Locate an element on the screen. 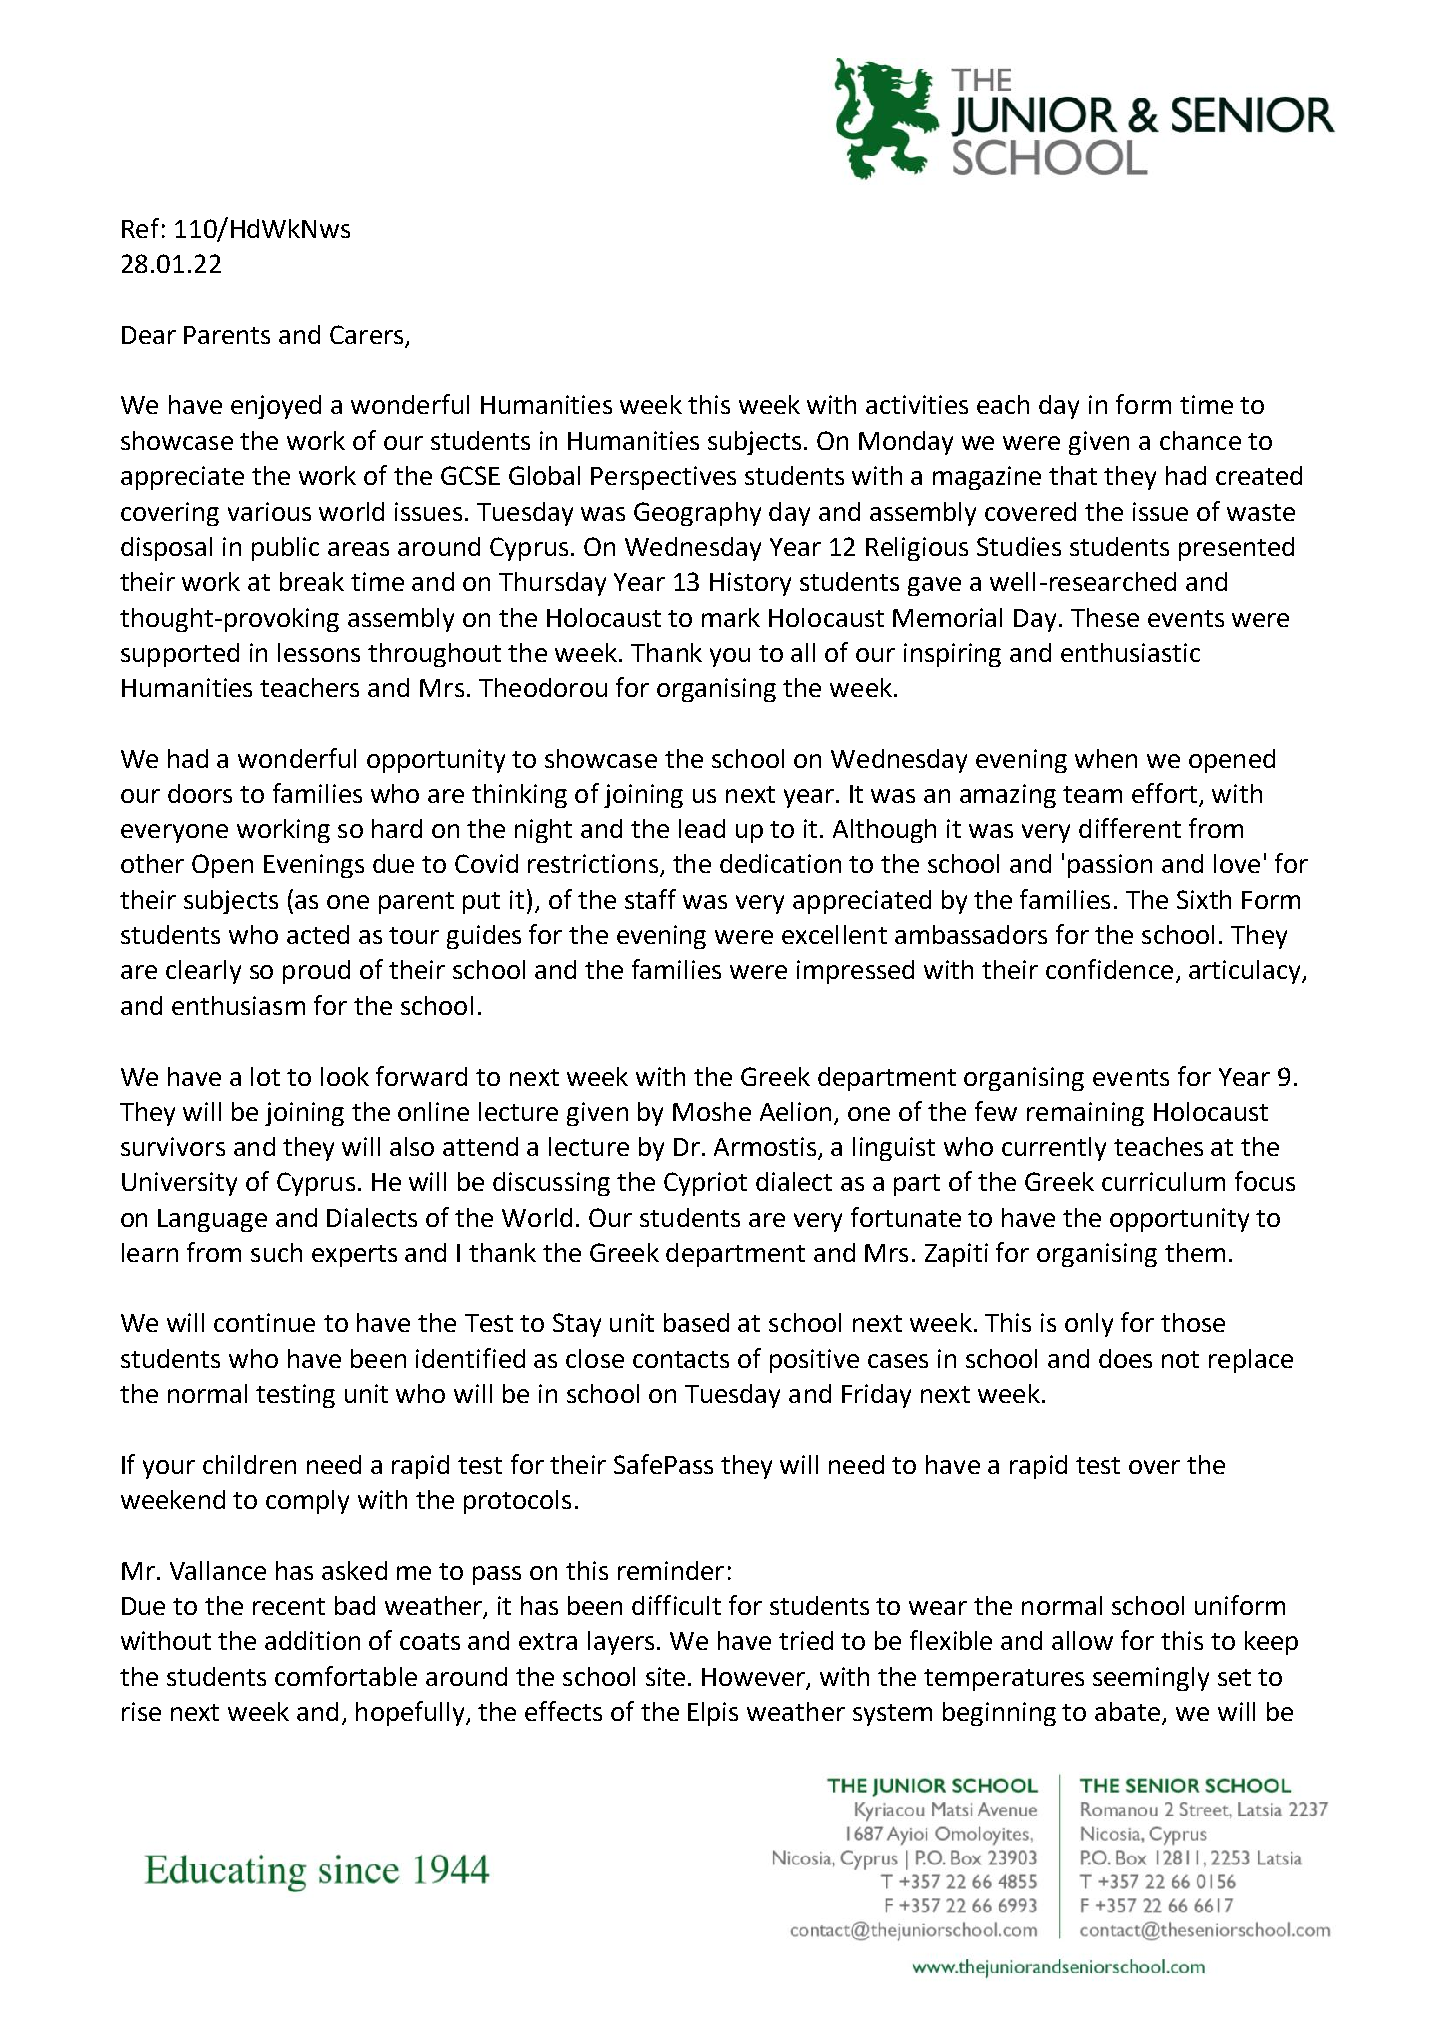 This screenshot has width=1435, height=2029. site is located at coordinates (665, 1676).
